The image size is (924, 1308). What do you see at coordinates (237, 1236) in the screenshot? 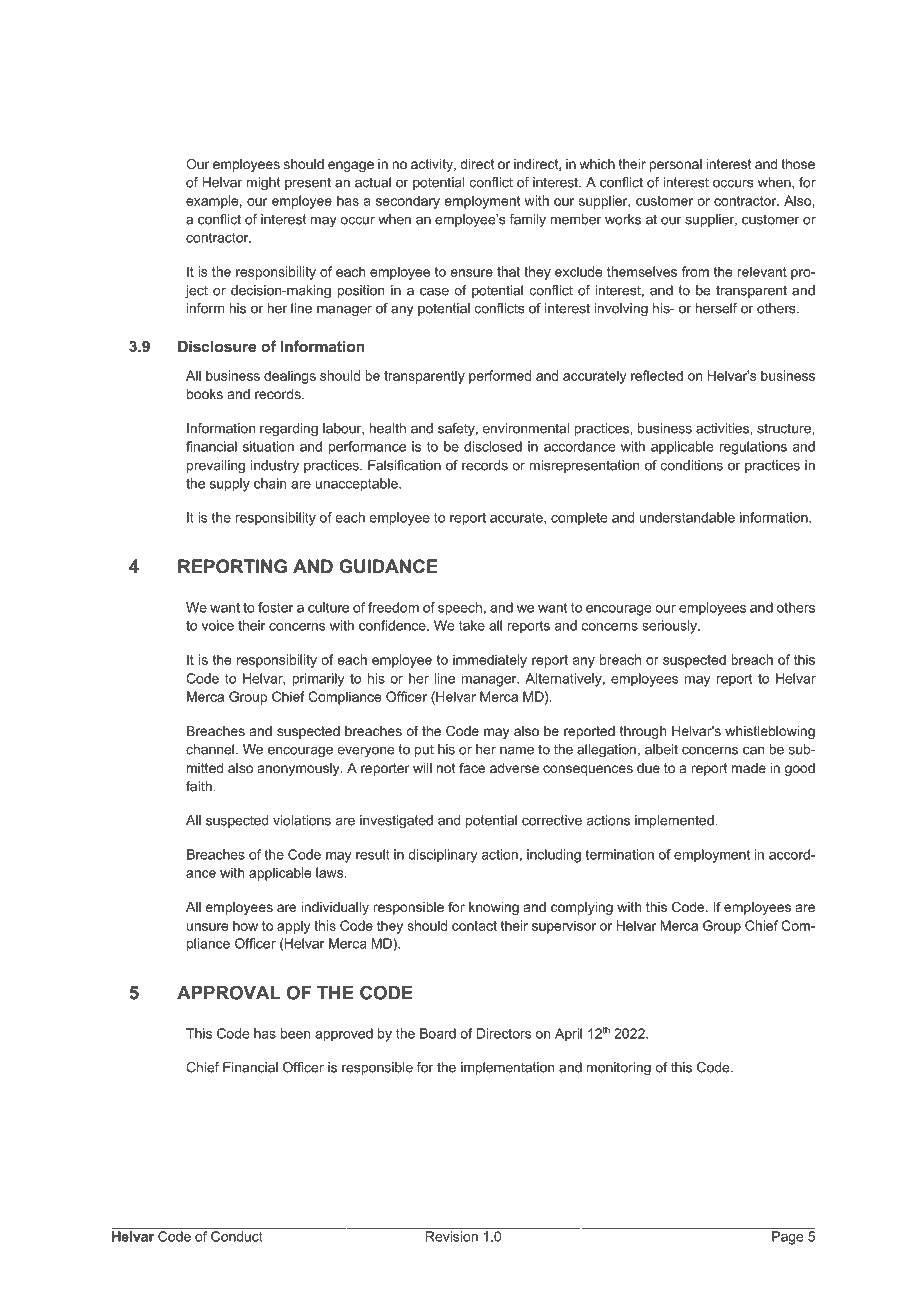
I see `Conduct` at bounding box center [237, 1236].
